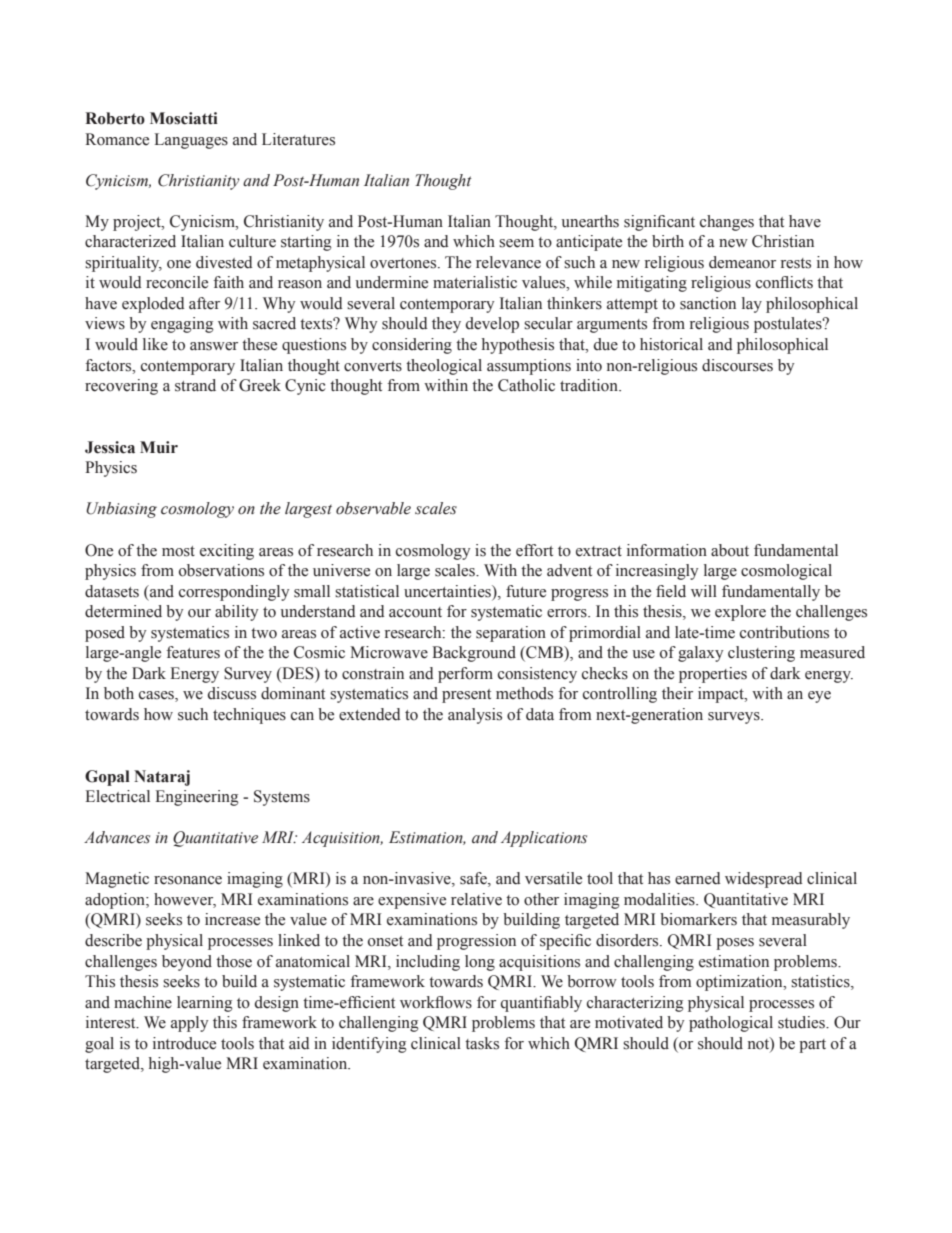  Describe the element at coordinates (516, 243) in the screenshot. I see `seem` at that location.
